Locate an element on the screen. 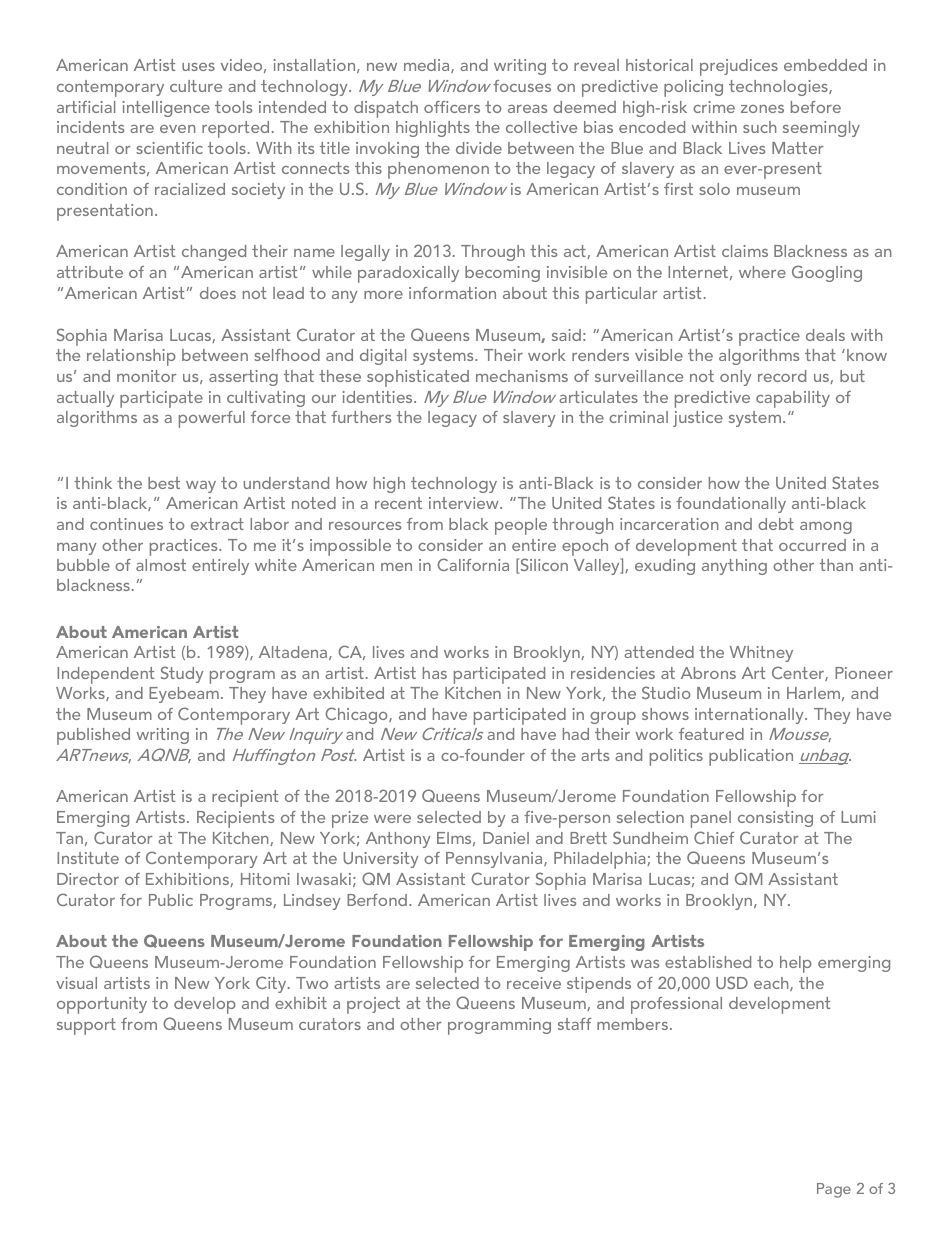 The width and height of the screenshot is (952, 1233). Study is located at coordinates (182, 674).
